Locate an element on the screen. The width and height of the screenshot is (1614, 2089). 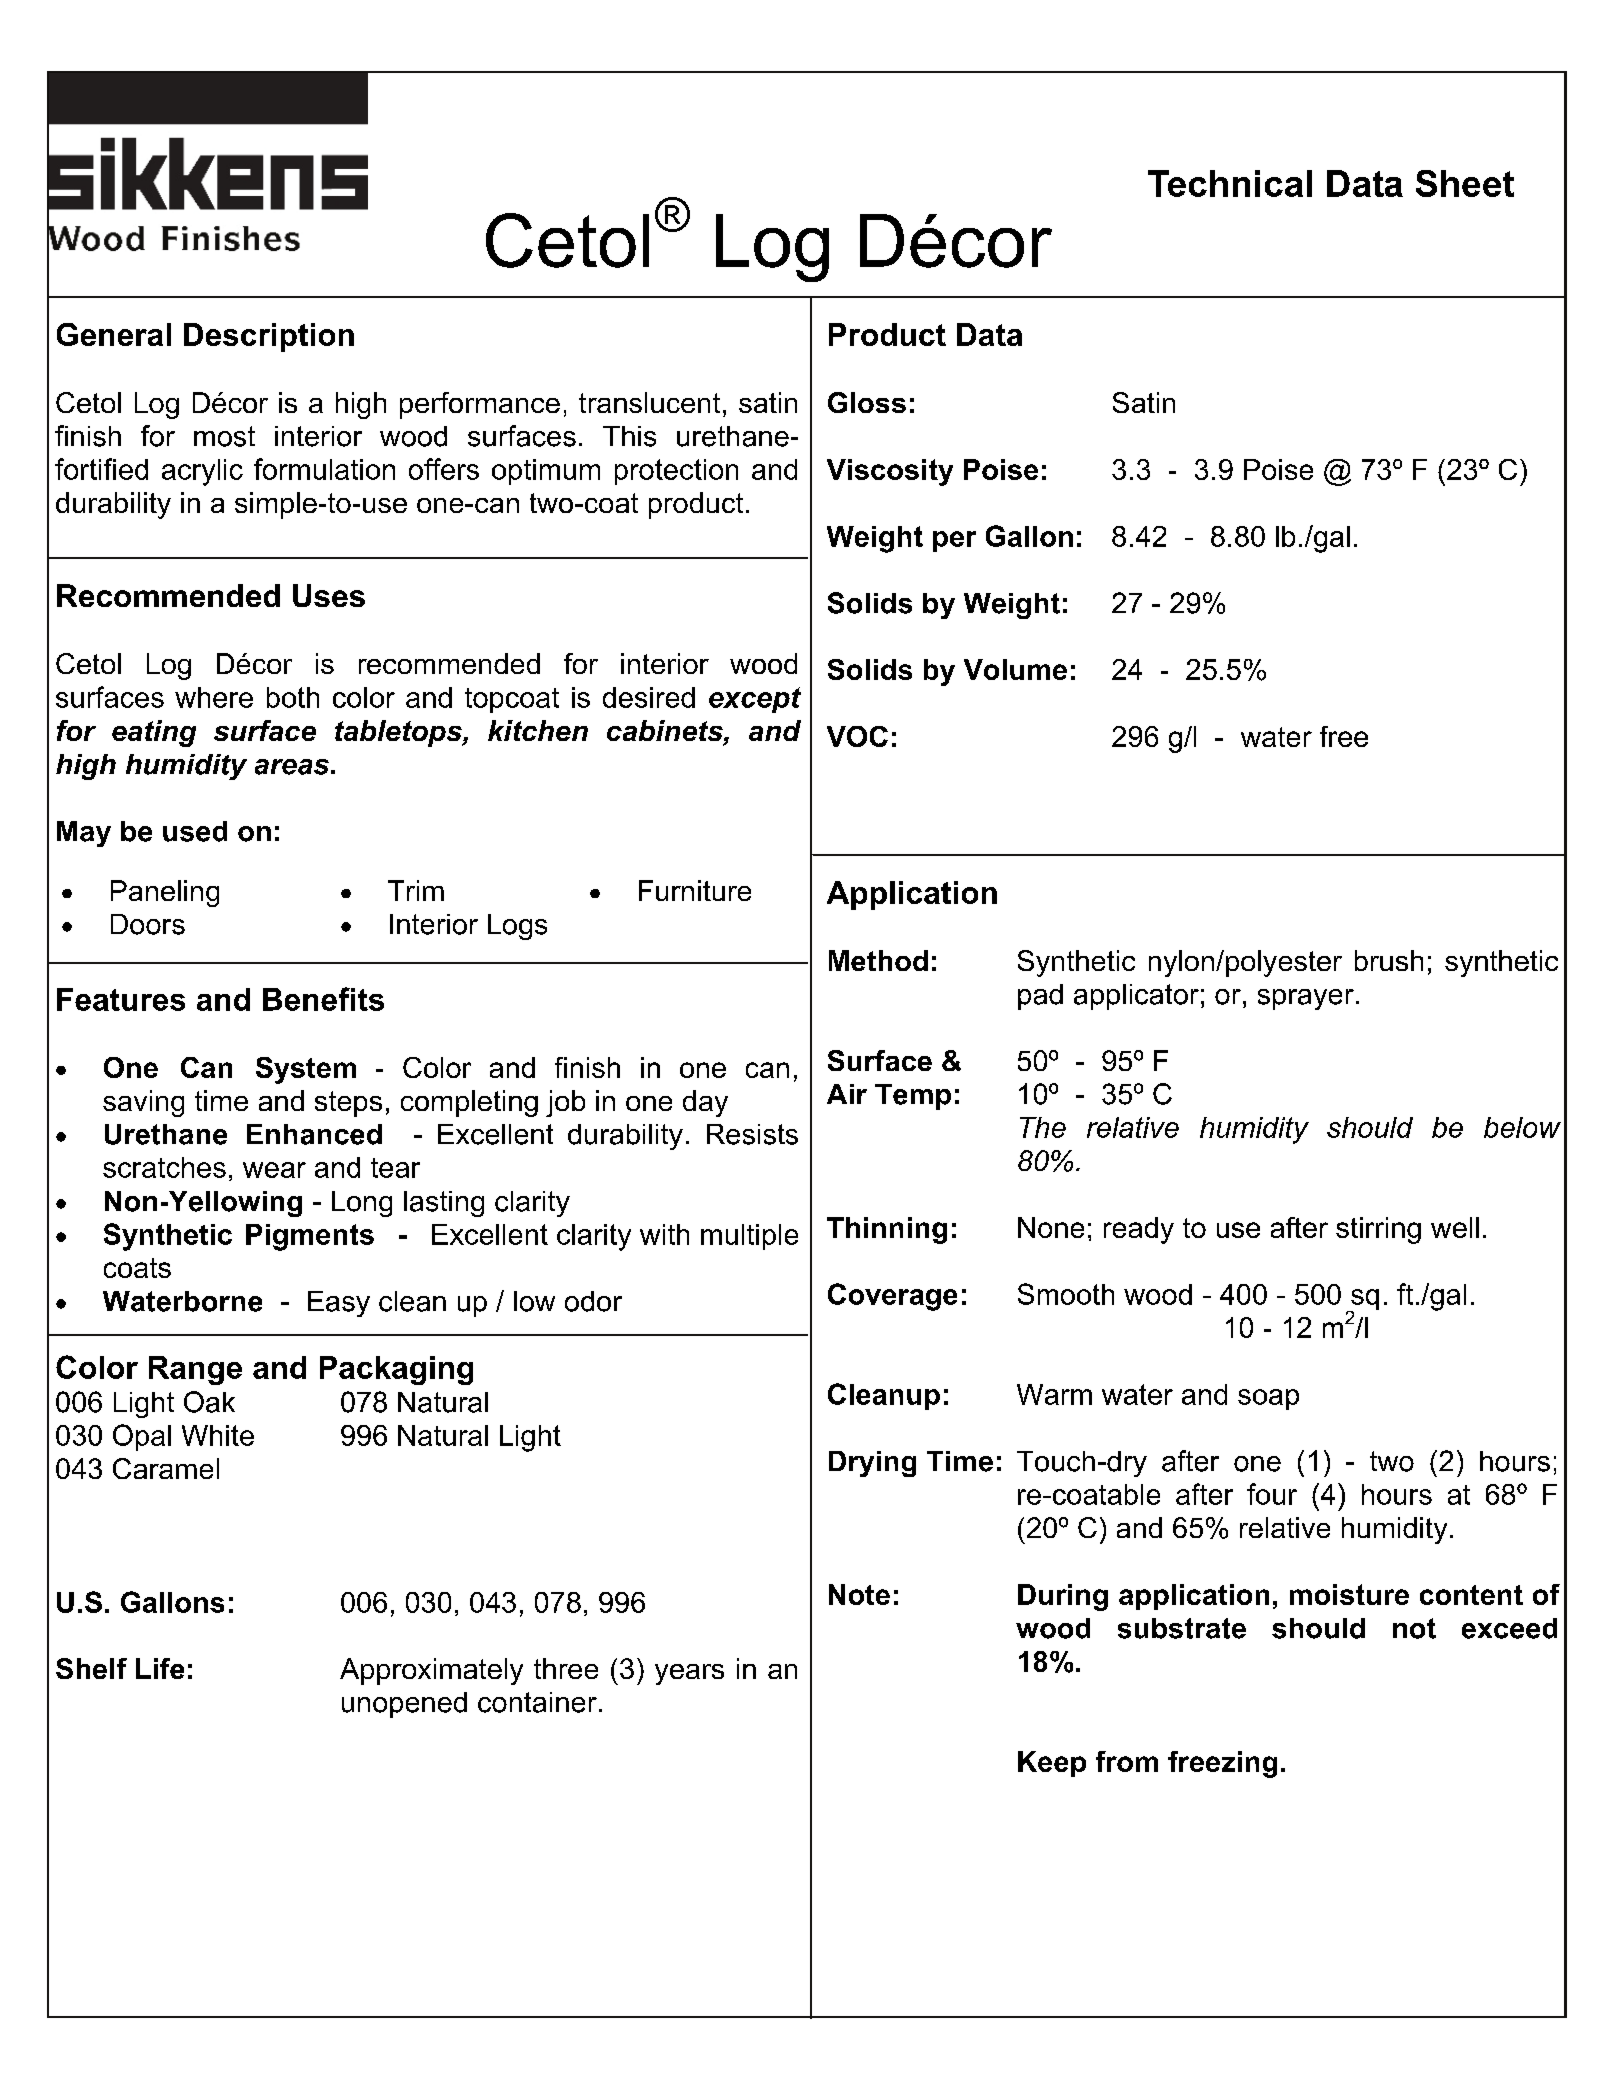
multiple is located at coordinates (749, 1237).
